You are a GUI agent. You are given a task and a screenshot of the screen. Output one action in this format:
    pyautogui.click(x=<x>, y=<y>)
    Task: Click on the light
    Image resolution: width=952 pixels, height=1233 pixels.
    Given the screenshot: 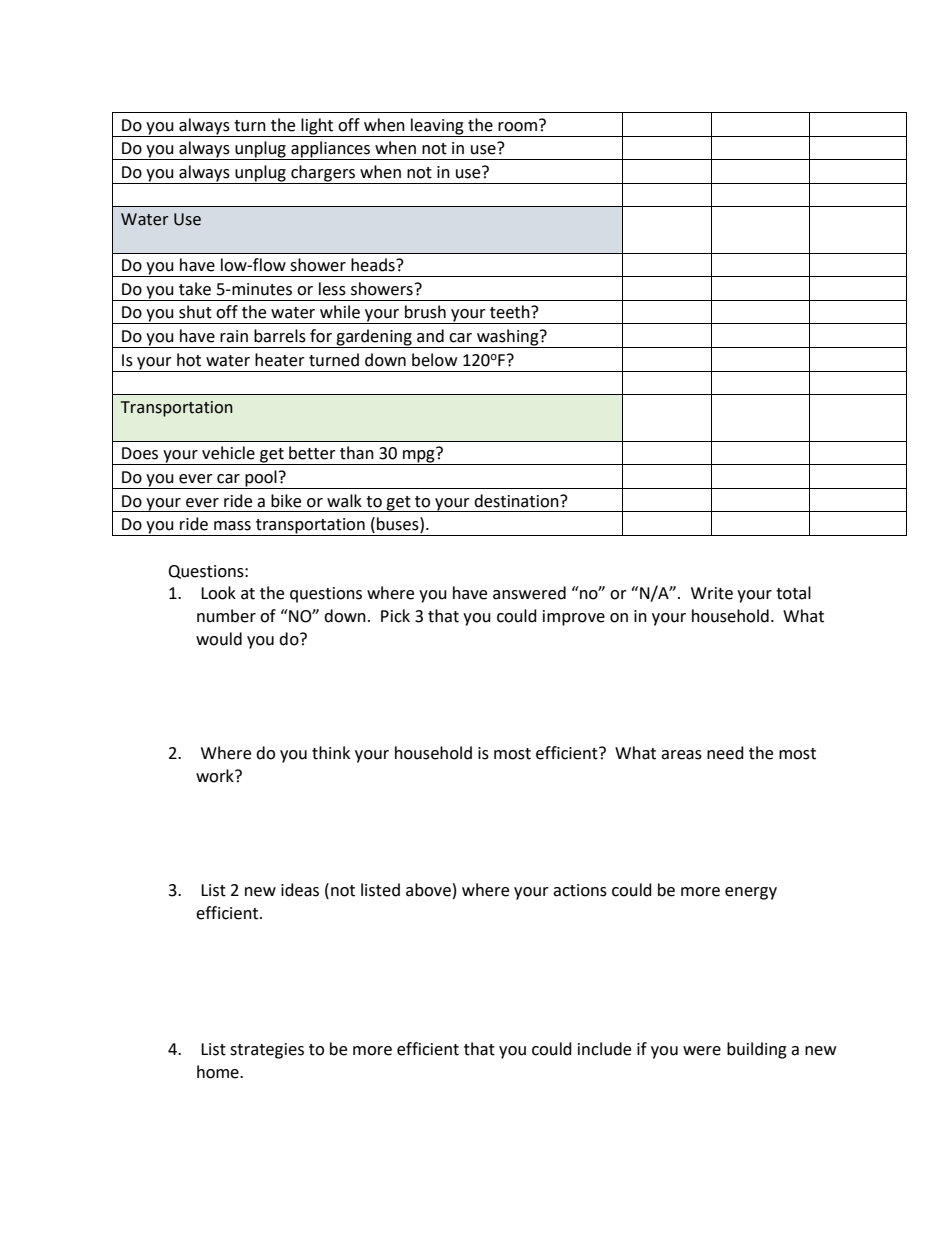 What is the action you would take?
    pyautogui.click(x=317, y=127)
